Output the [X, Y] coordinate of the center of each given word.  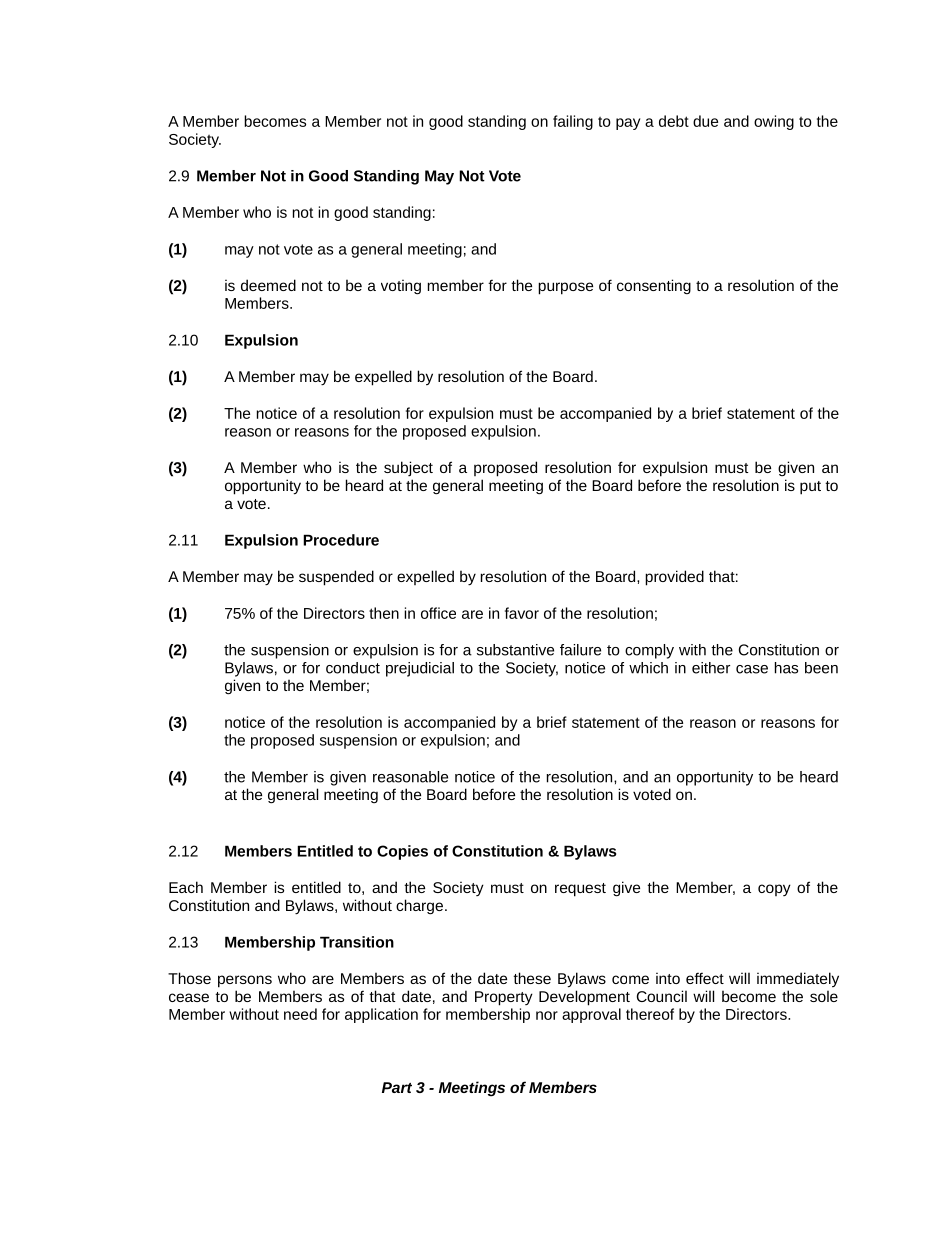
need [300, 1014]
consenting [654, 286]
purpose [565, 288]
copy [774, 890]
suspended [336, 578]
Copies [402, 852]
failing [573, 122]
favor [522, 613]
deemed [268, 285]
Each [186, 887]
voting [401, 287]
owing [774, 122]
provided [674, 578]
